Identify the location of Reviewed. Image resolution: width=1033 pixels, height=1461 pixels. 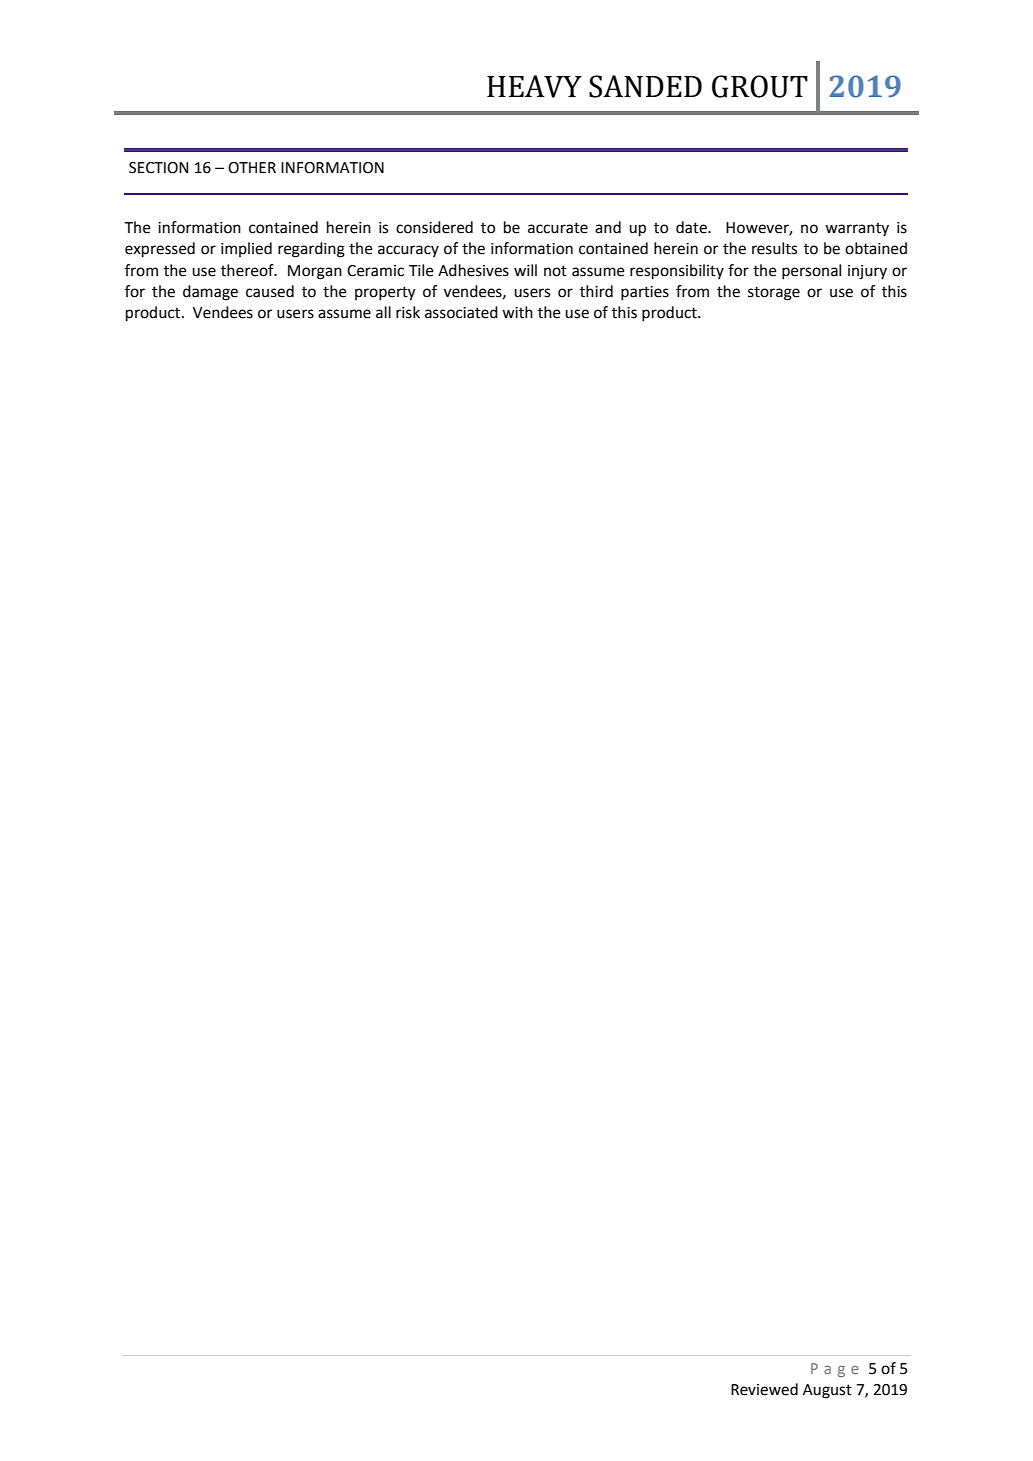
(764, 1389).
